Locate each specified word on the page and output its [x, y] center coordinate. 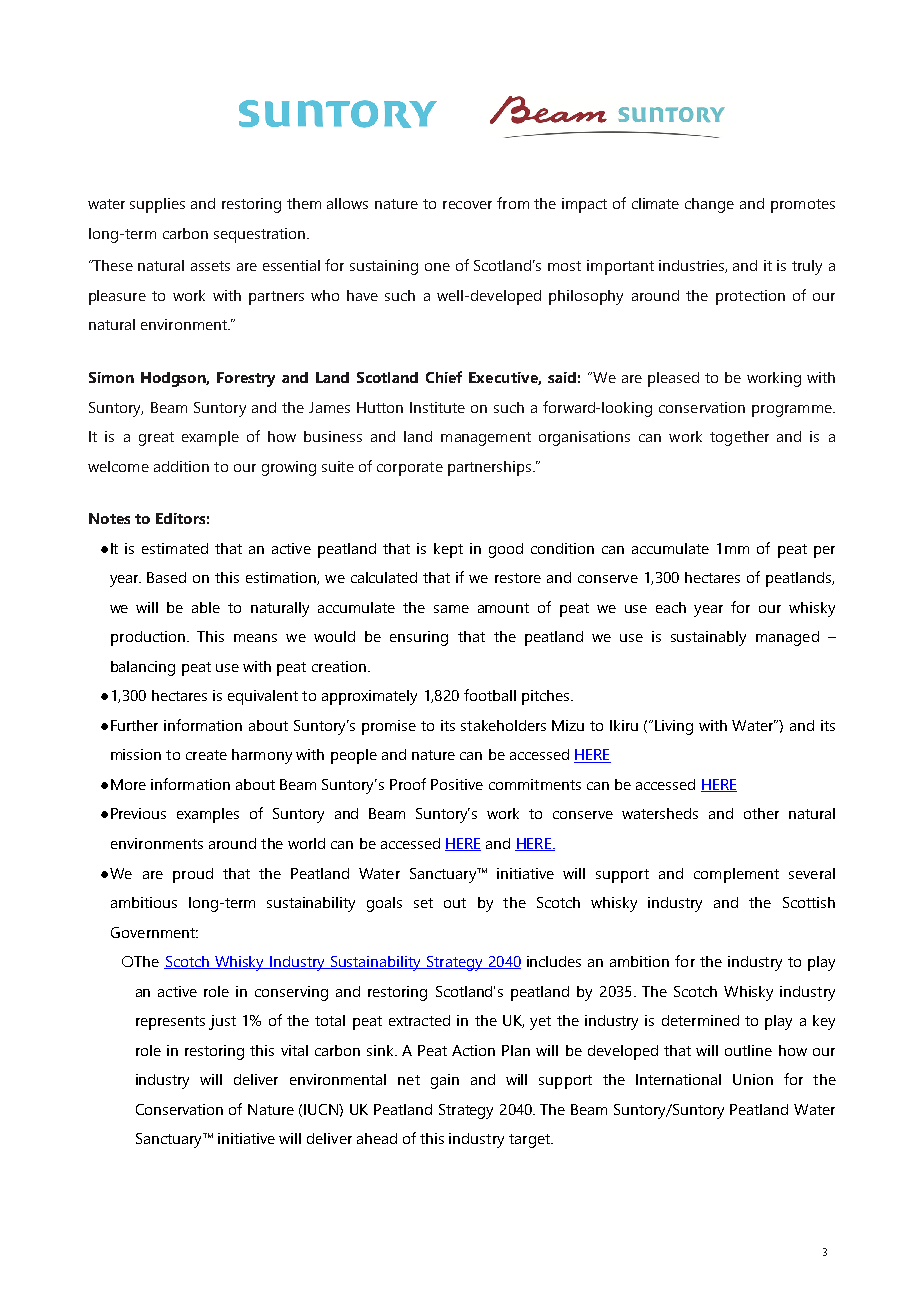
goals [384, 904]
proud [193, 875]
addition [181, 466]
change [709, 205]
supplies [157, 205]
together [739, 438]
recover [467, 205]
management [486, 439]
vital [294, 1050]
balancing [143, 668]
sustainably [708, 638]
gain [445, 1081]
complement [736, 875]
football [490, 695]
